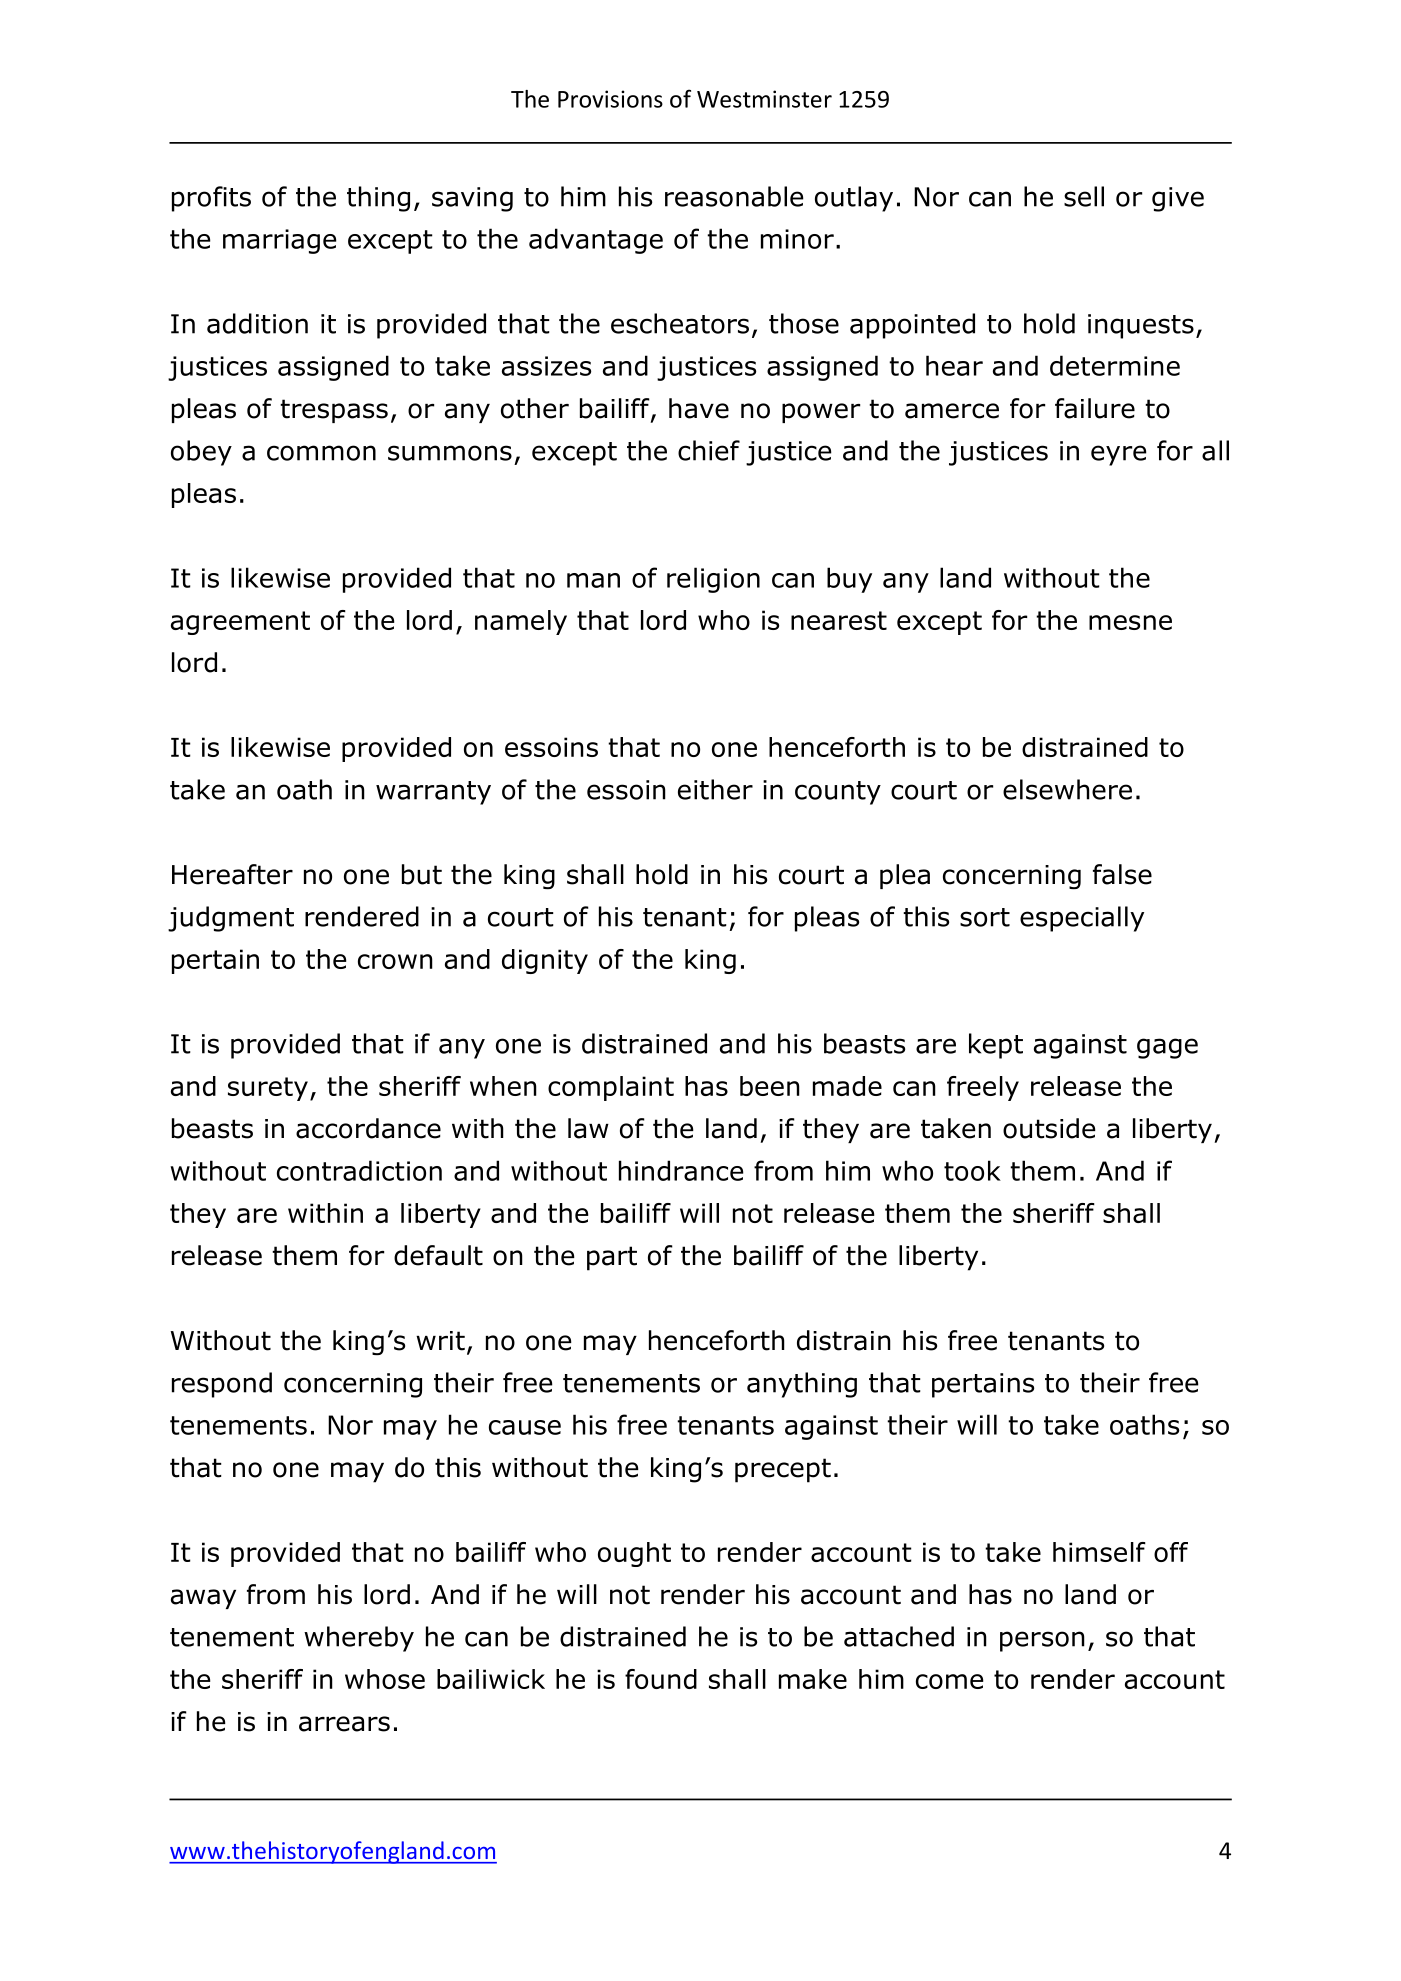 The height and width of the screenshot is (1981, 1401). Describe the element at coordinates (1084, 196) in the screenshot. I see `sell` at that location.
